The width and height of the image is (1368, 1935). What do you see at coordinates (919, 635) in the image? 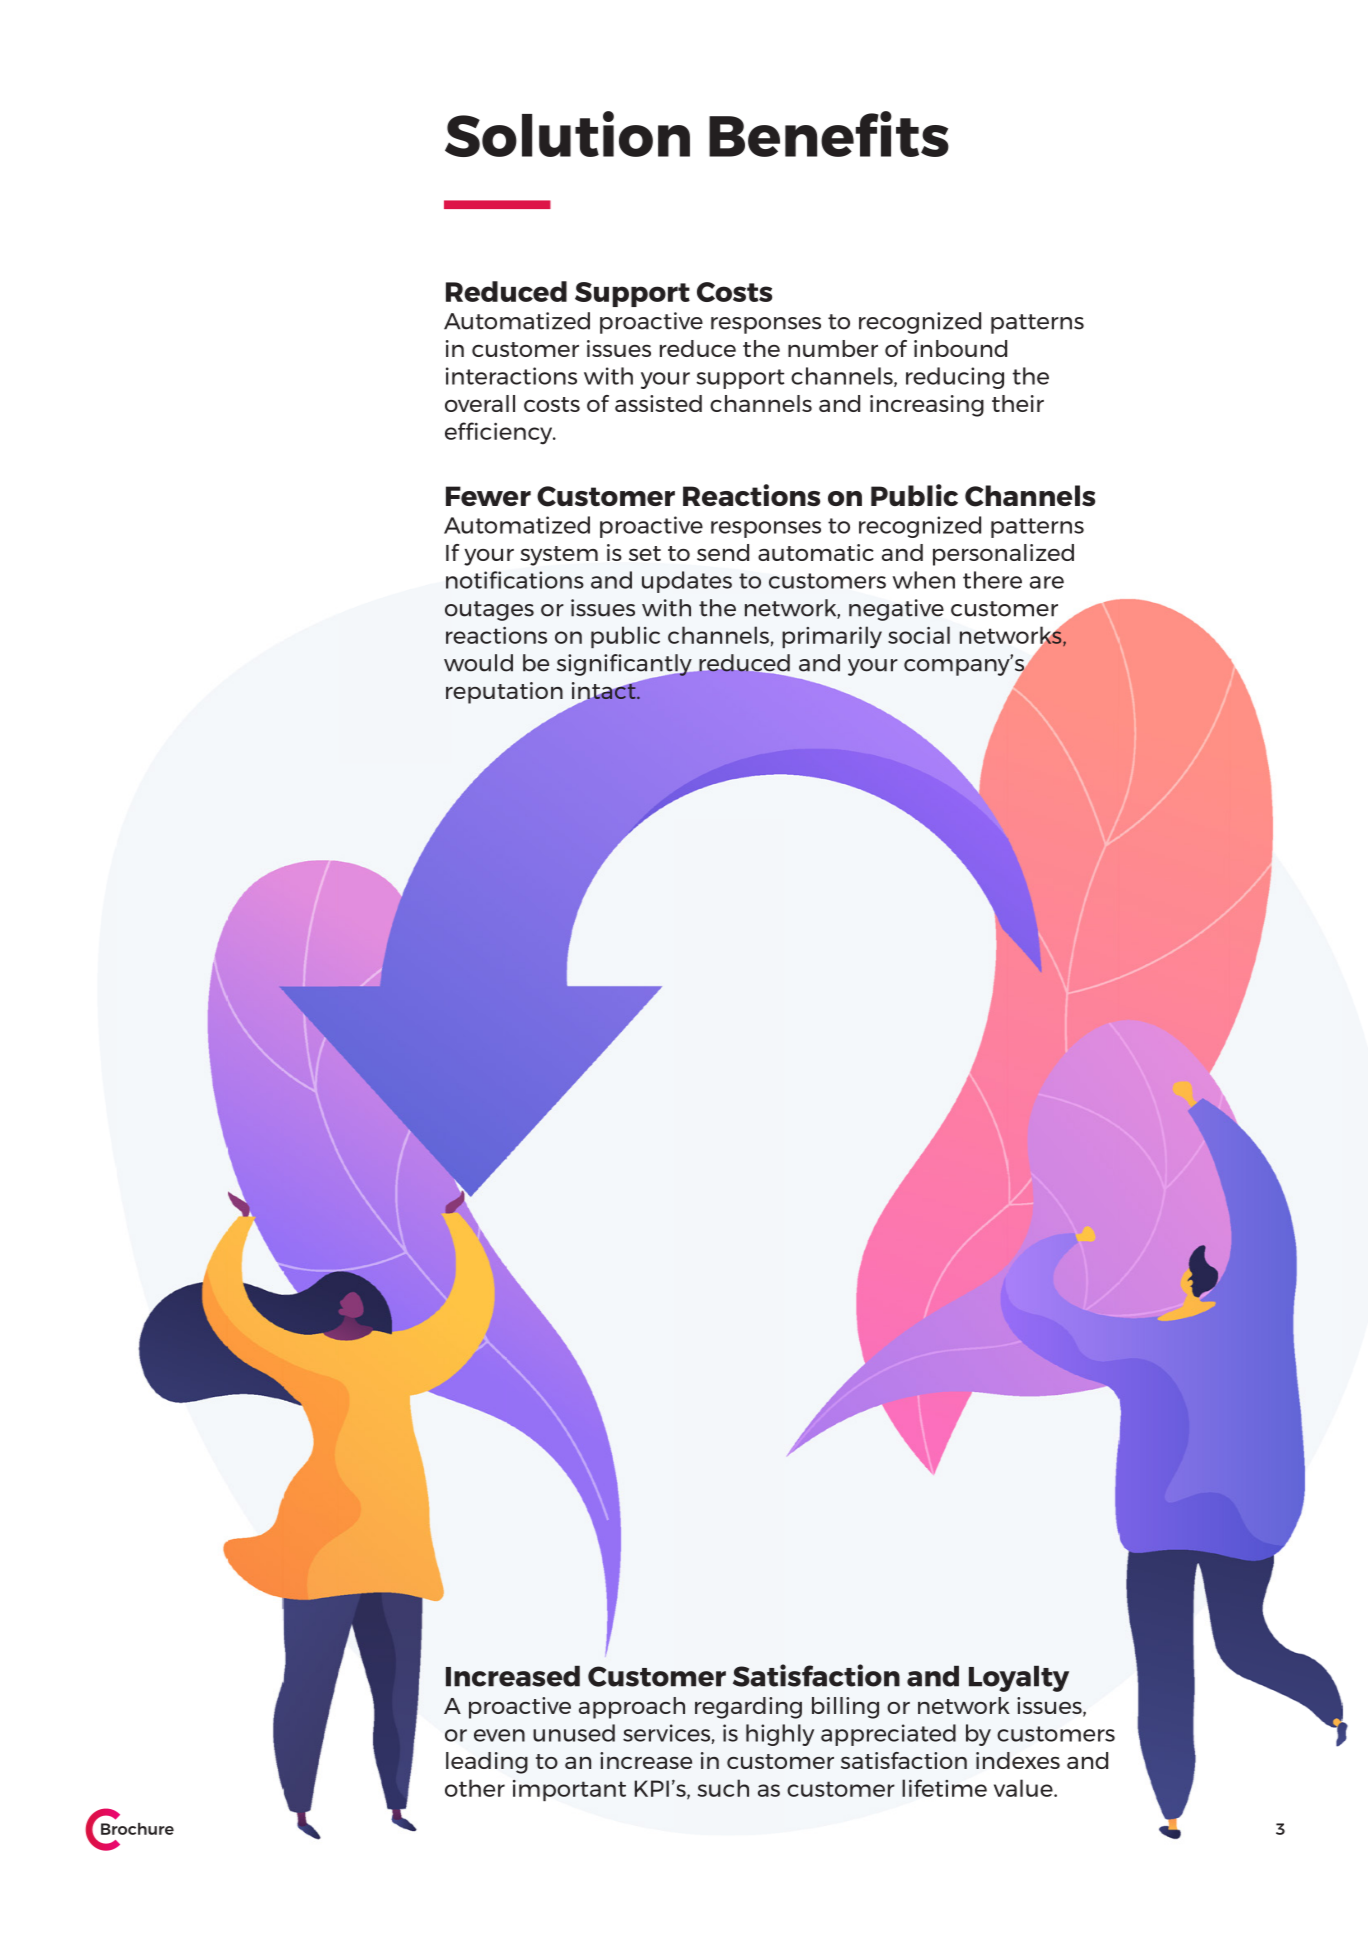
I see `social` at bounding box center [919, 635].
